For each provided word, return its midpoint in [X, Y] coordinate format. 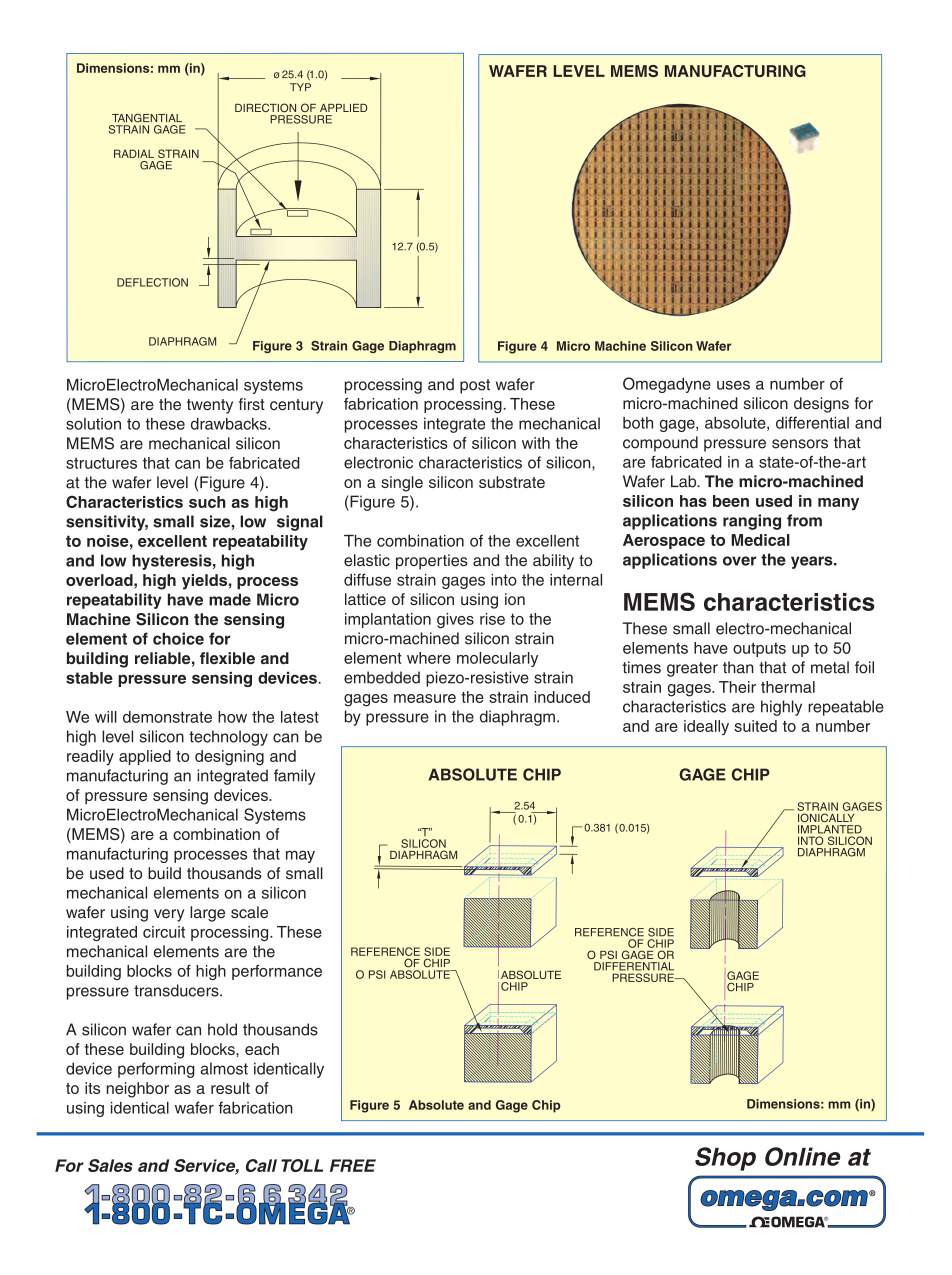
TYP [300, 87]
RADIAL [134, 153]
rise [492, 619]
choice [178, 638]
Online [802, 1156]
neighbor [138, 1090]
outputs [759, 649]
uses [733, 385]
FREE [353, 1165]
